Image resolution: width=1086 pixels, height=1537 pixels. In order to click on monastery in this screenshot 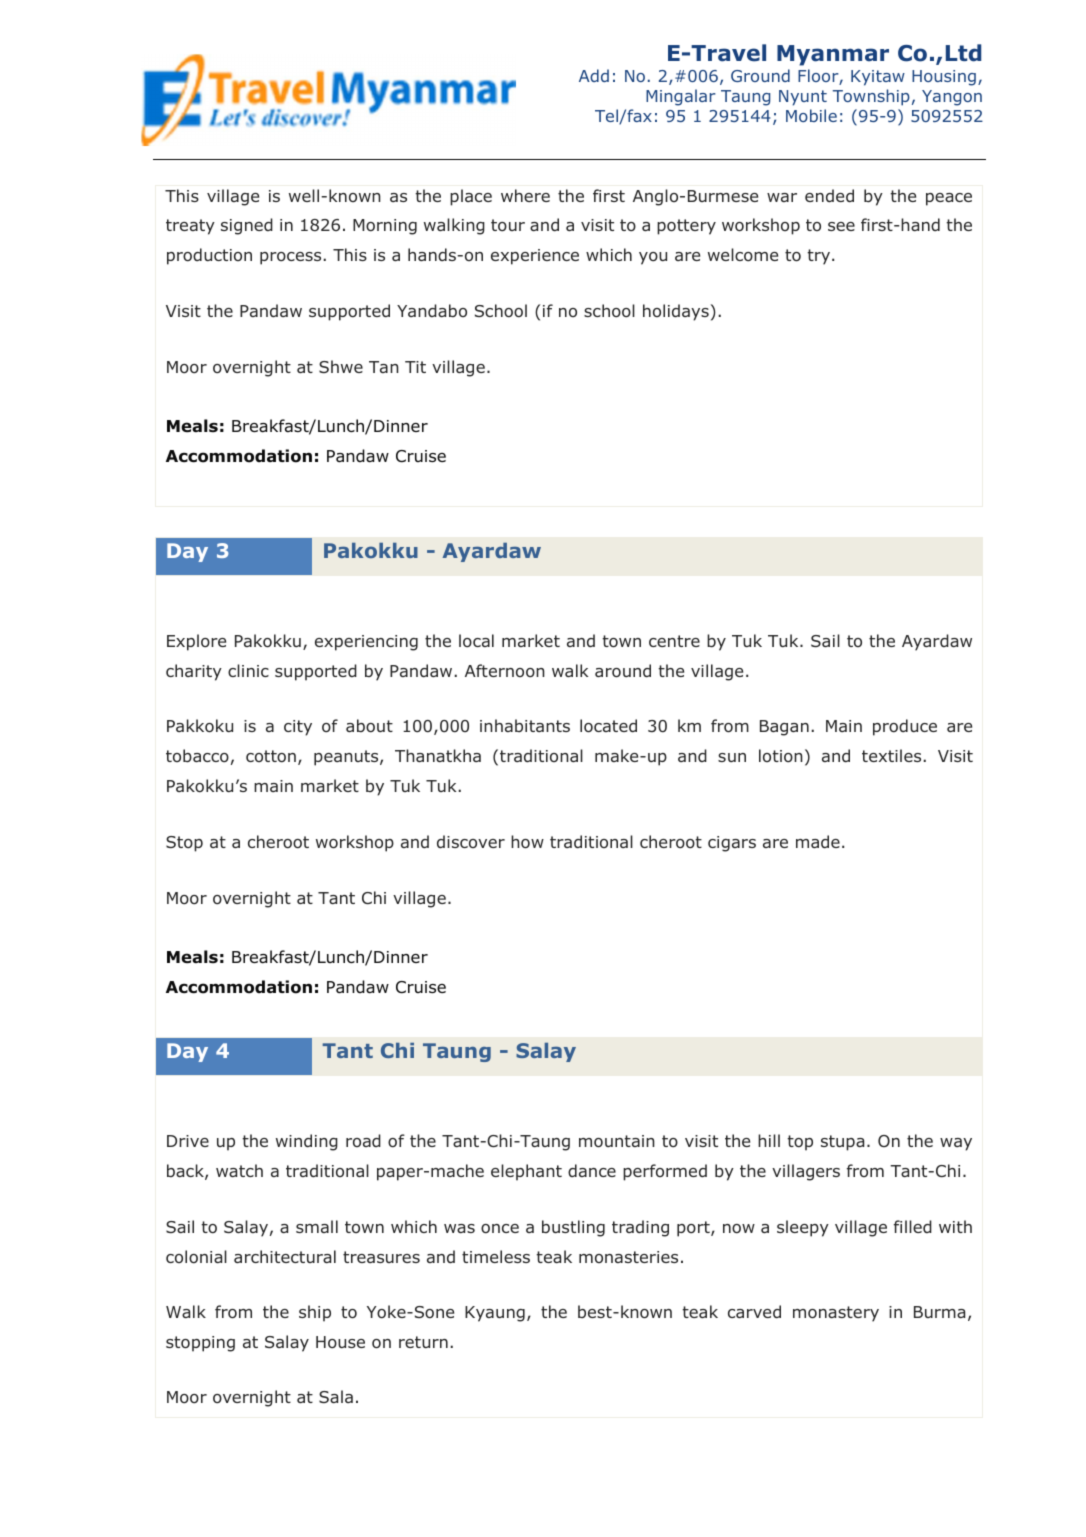, I will do `click(836, 1314)`.
